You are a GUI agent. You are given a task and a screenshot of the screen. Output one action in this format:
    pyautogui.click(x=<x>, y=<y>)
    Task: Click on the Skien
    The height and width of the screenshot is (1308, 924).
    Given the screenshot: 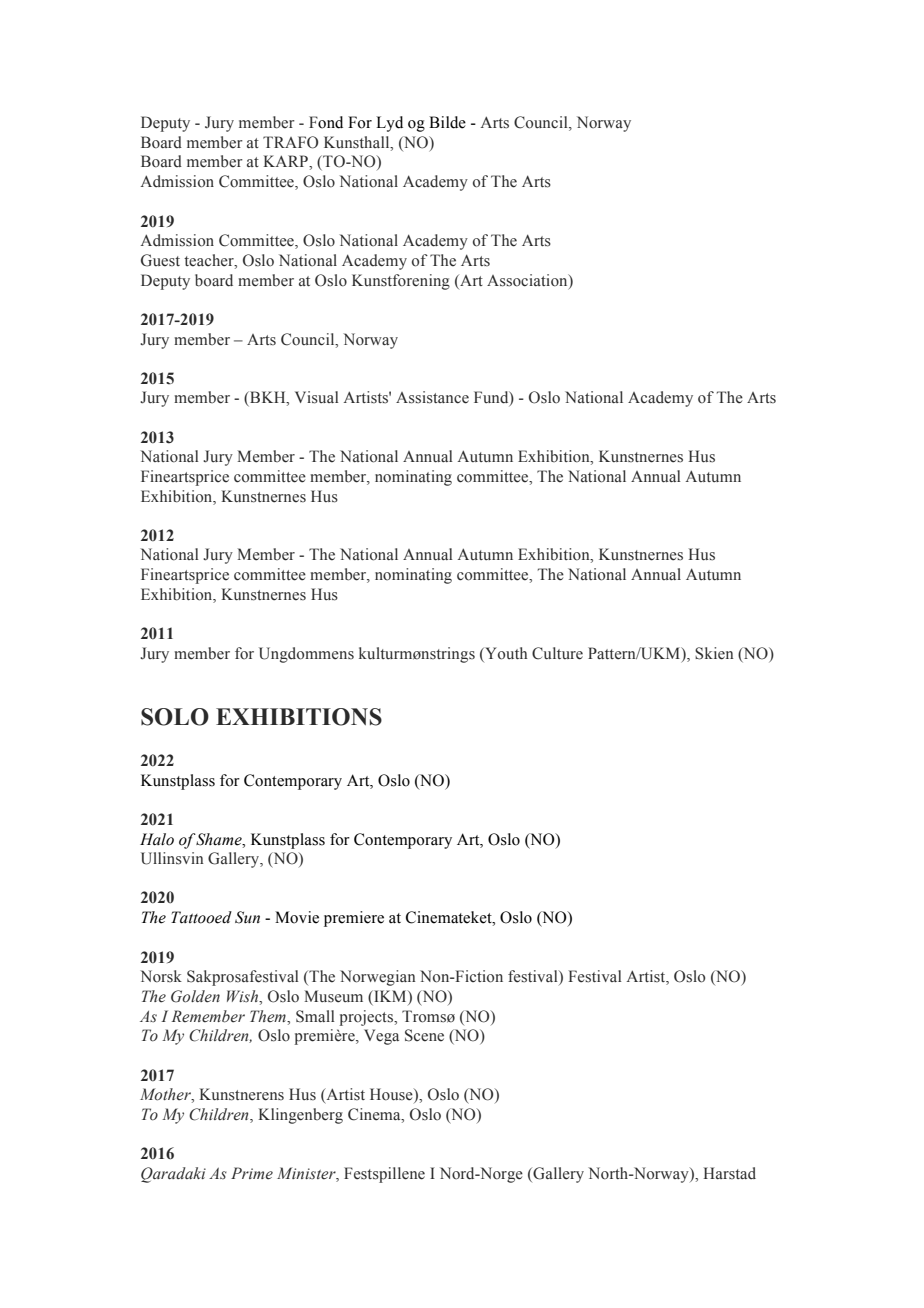 What is the action you would take?
    pyautogui.click(x=714, y=653)
